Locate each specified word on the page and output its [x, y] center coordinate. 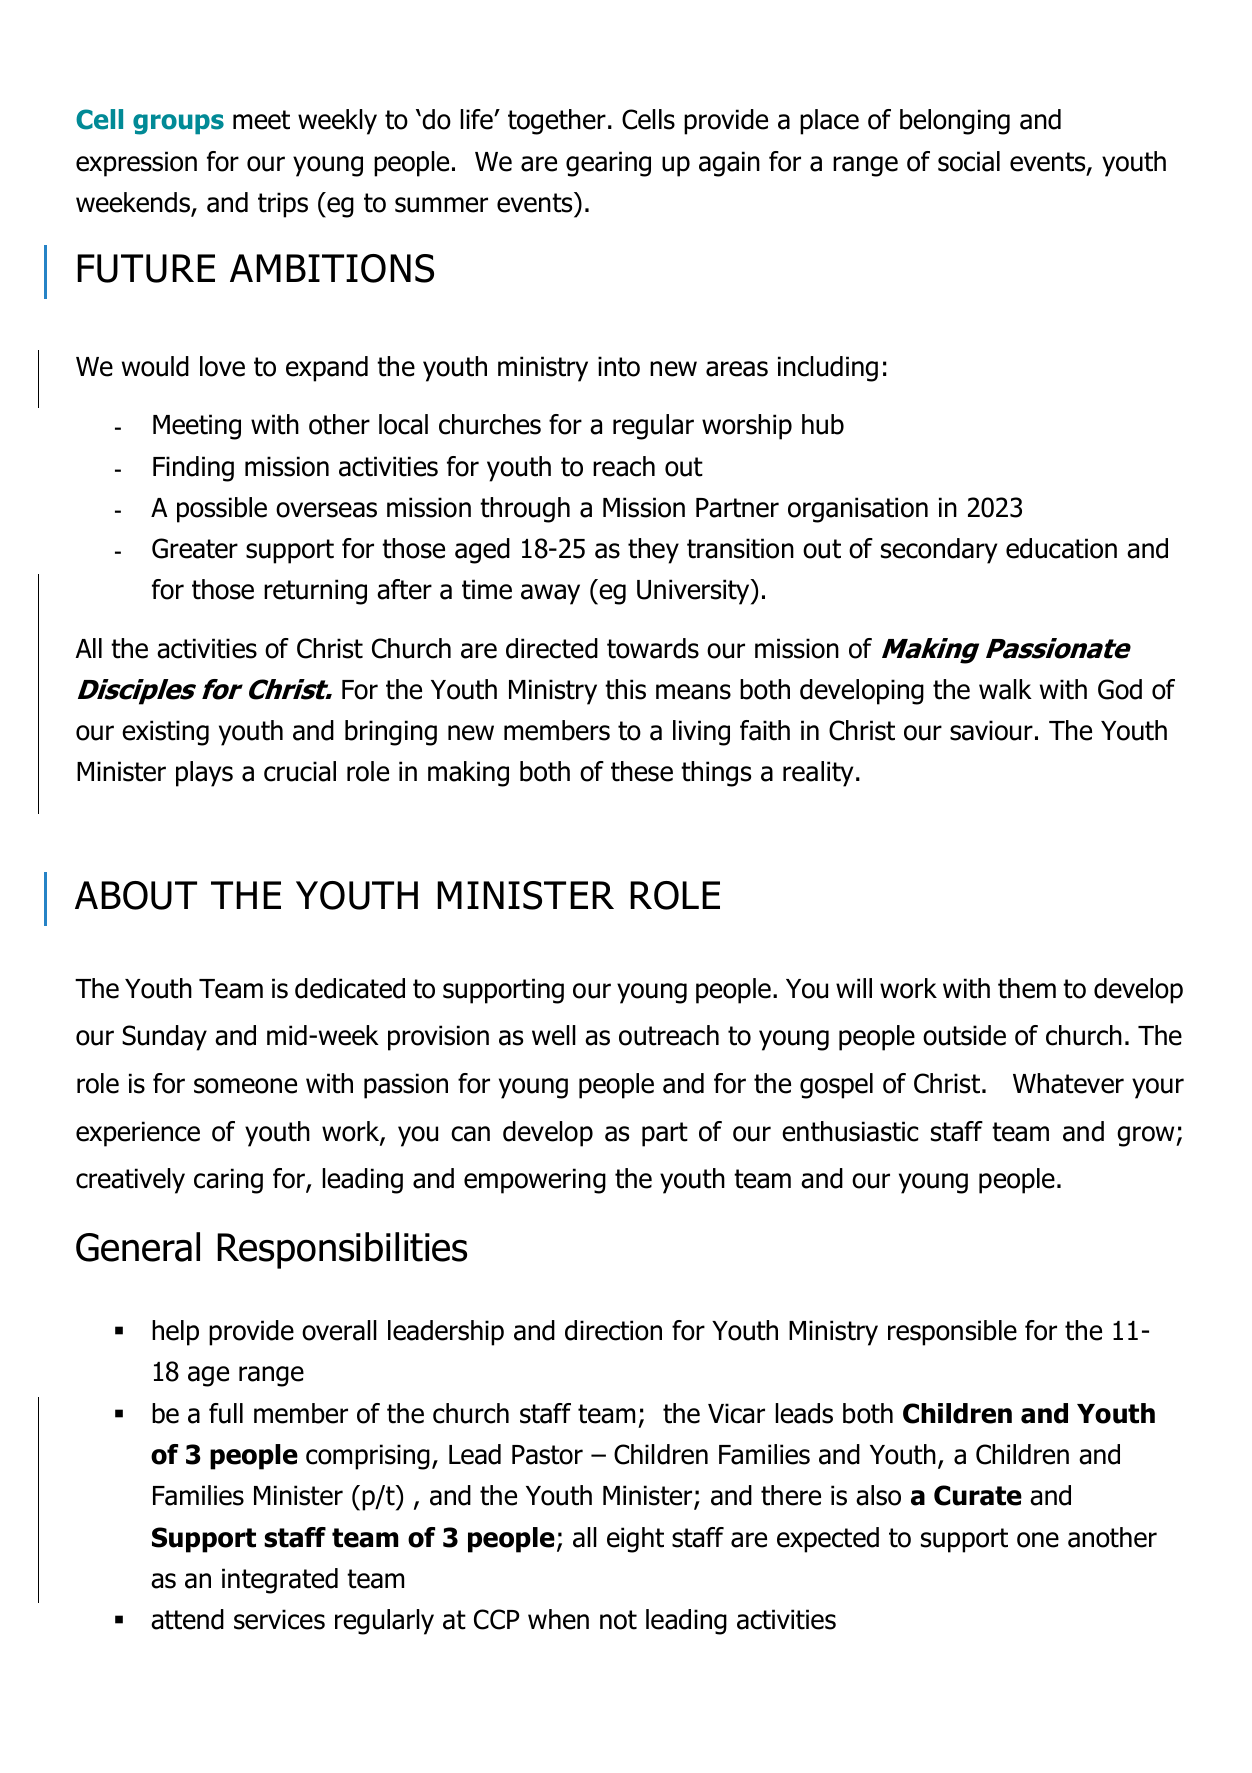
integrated [280, 1581]
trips [283, 205]
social [969, 161]
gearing [608, 164]
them [1027, 988]
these [642, 771]
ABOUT [136, 895]
